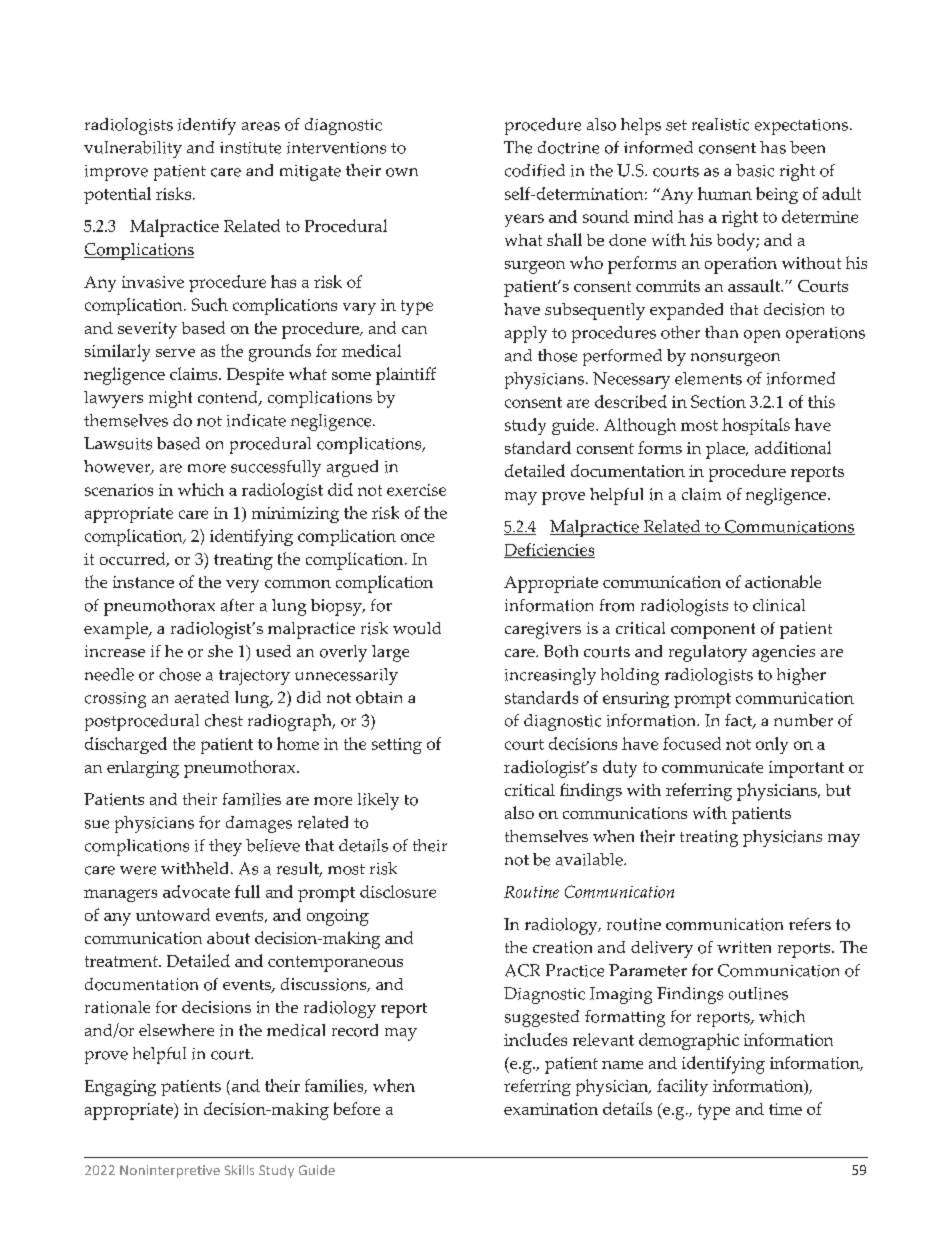  I want to click on Skills, so click(239, 1170).
